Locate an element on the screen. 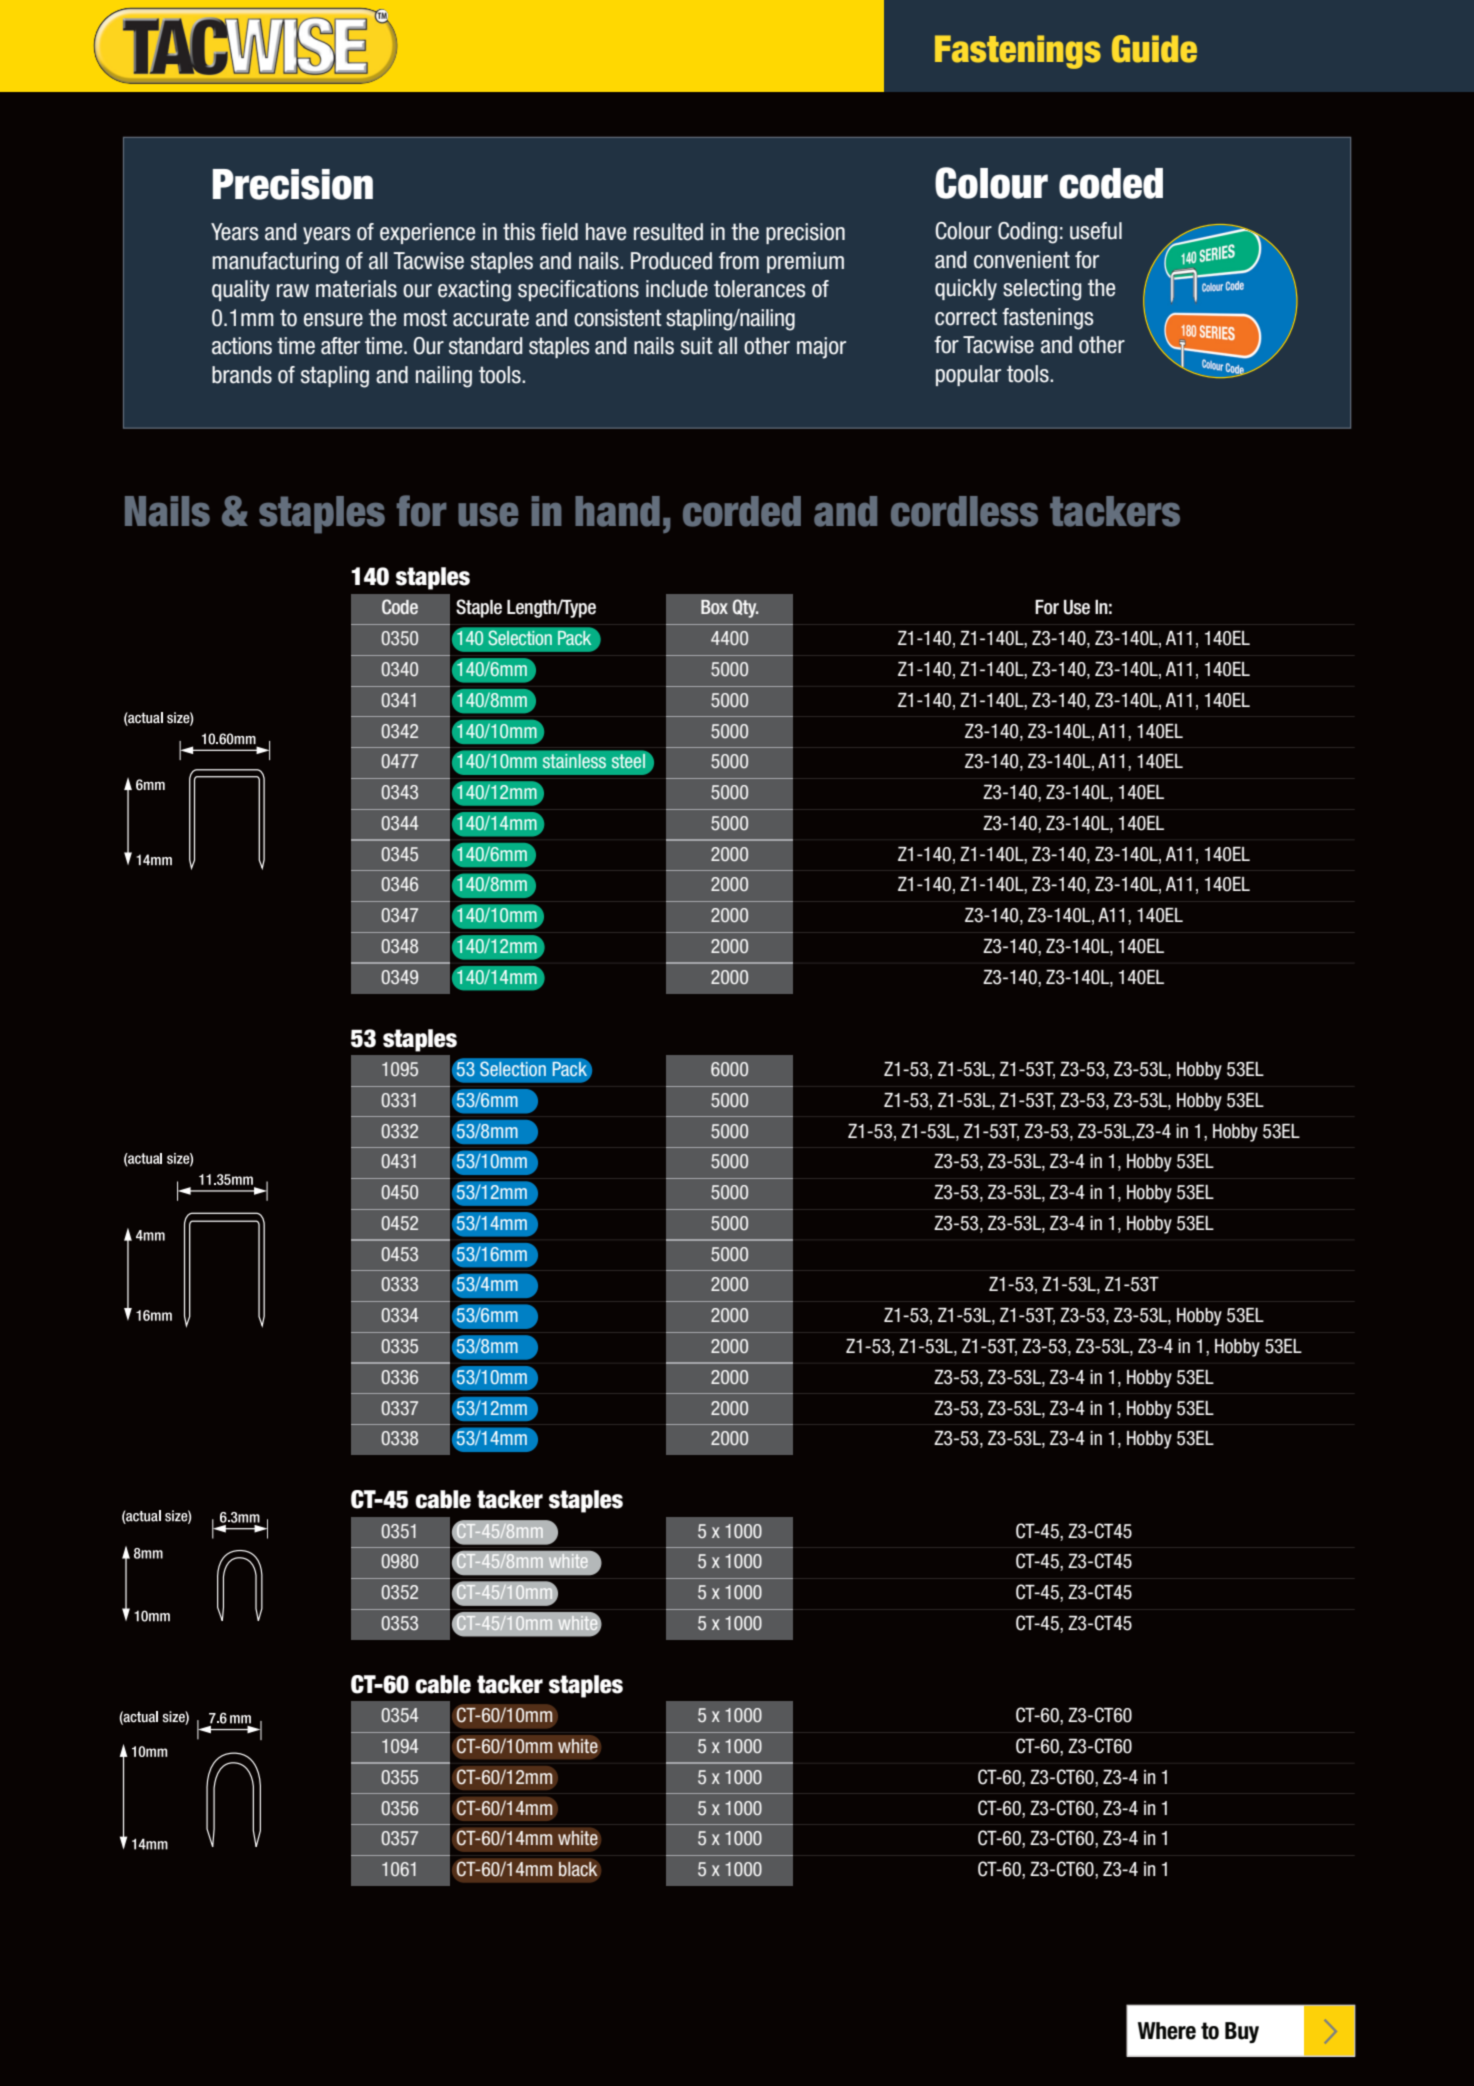  Guide is located at coordinates (1154, 49).
